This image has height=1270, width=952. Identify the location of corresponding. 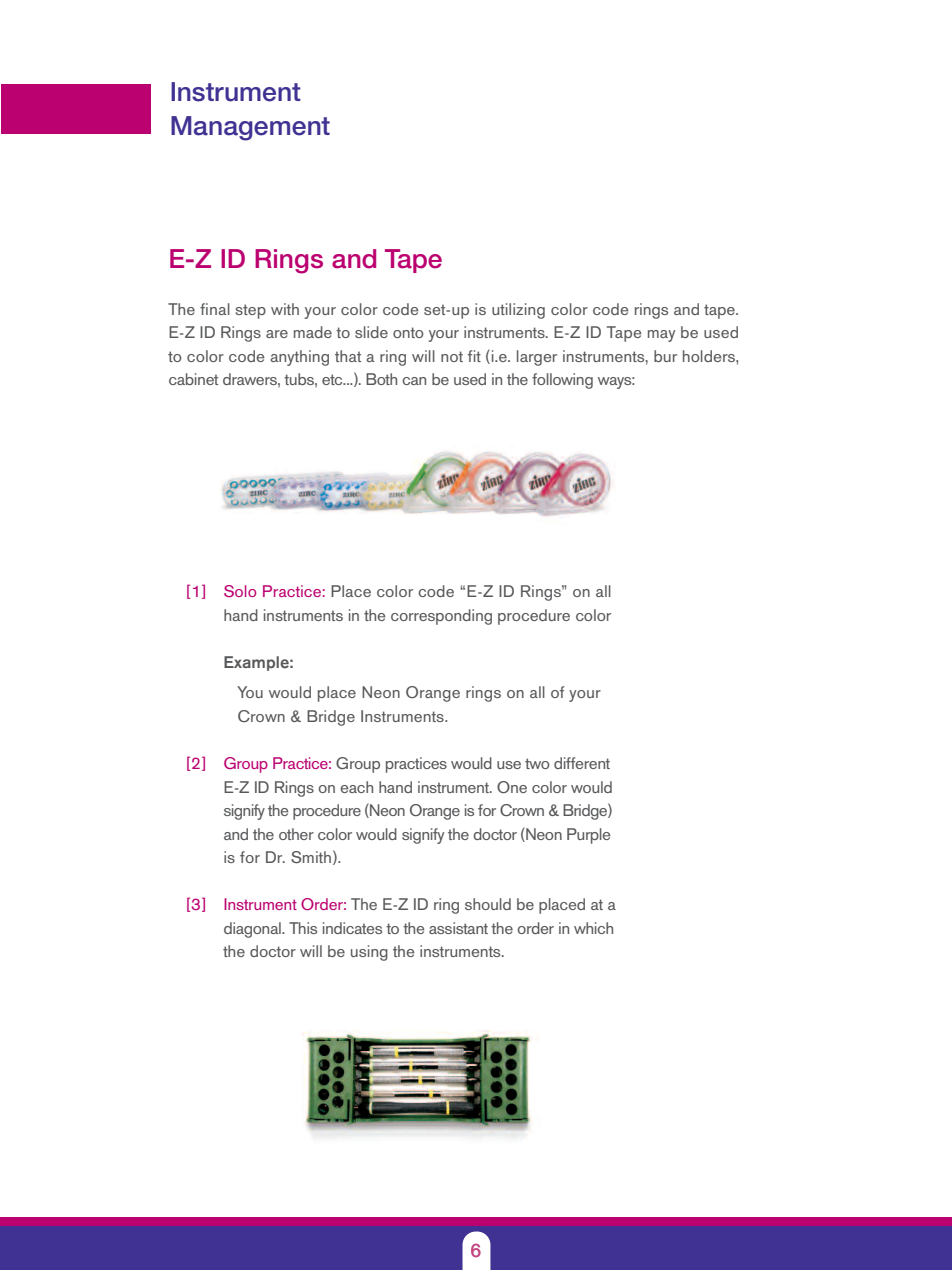
(441, 617).
